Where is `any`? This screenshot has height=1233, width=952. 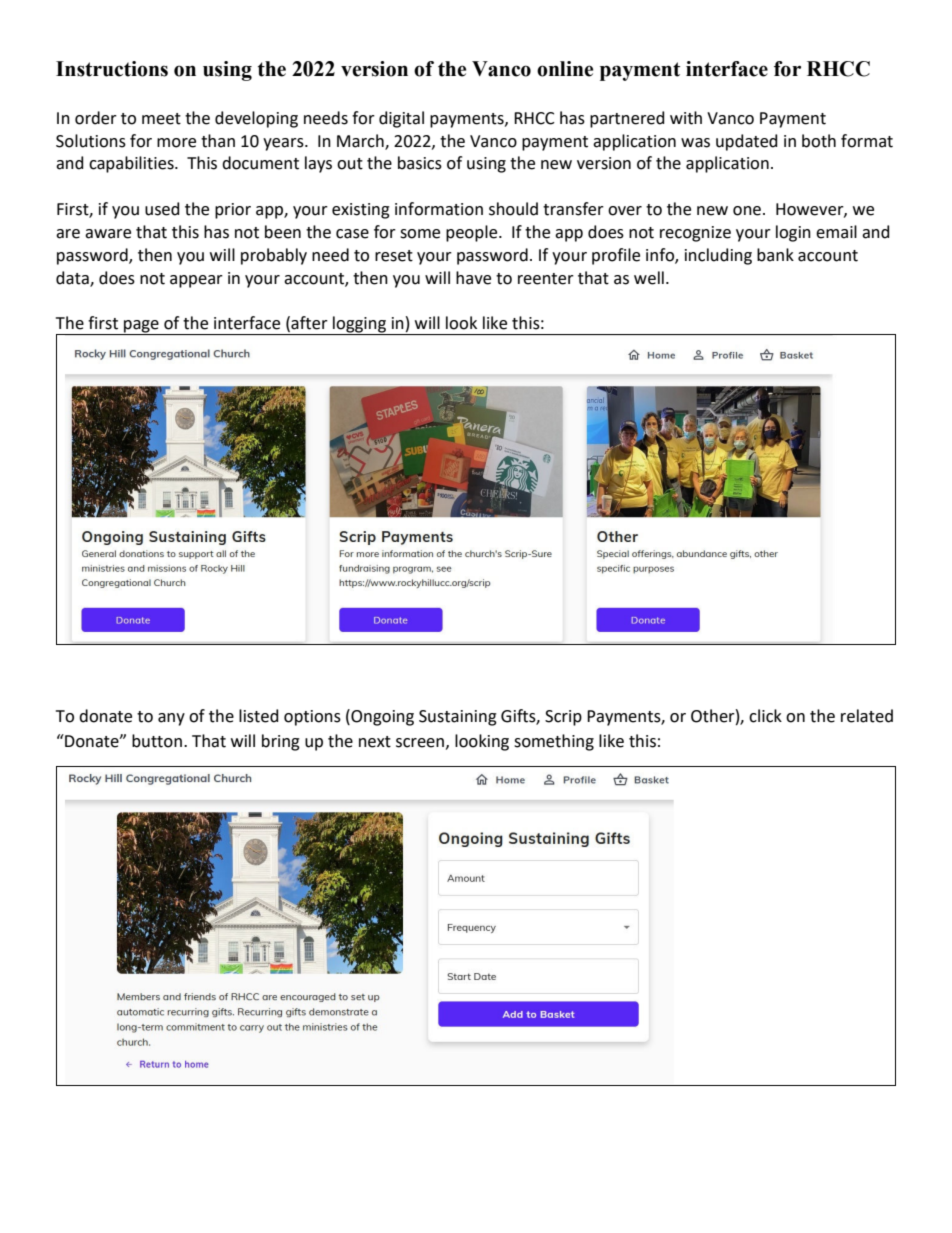
any is located at coordinates (171, 719).
